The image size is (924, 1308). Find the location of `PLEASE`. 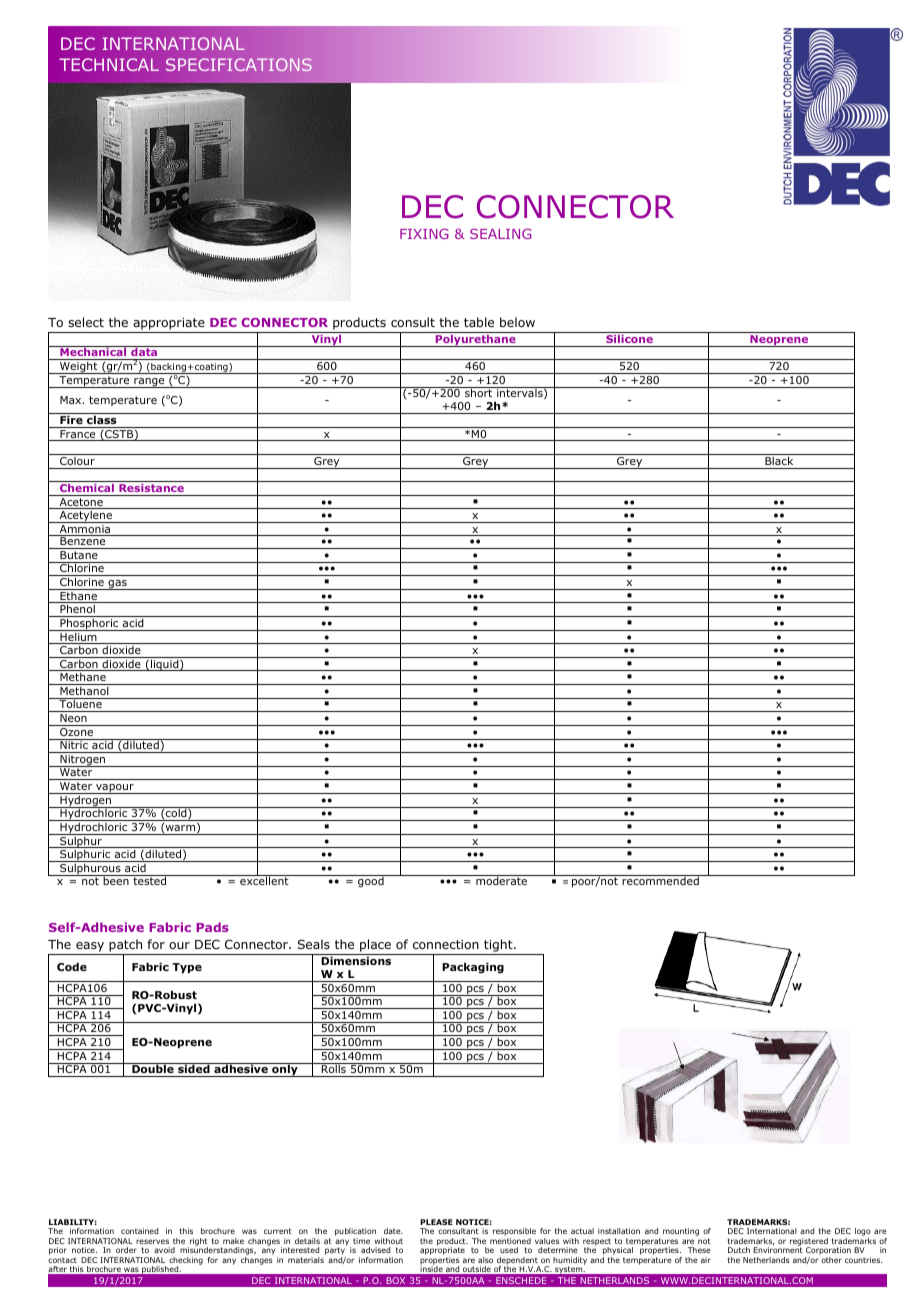

PLEASE is located at coordinates (436, 1222).
